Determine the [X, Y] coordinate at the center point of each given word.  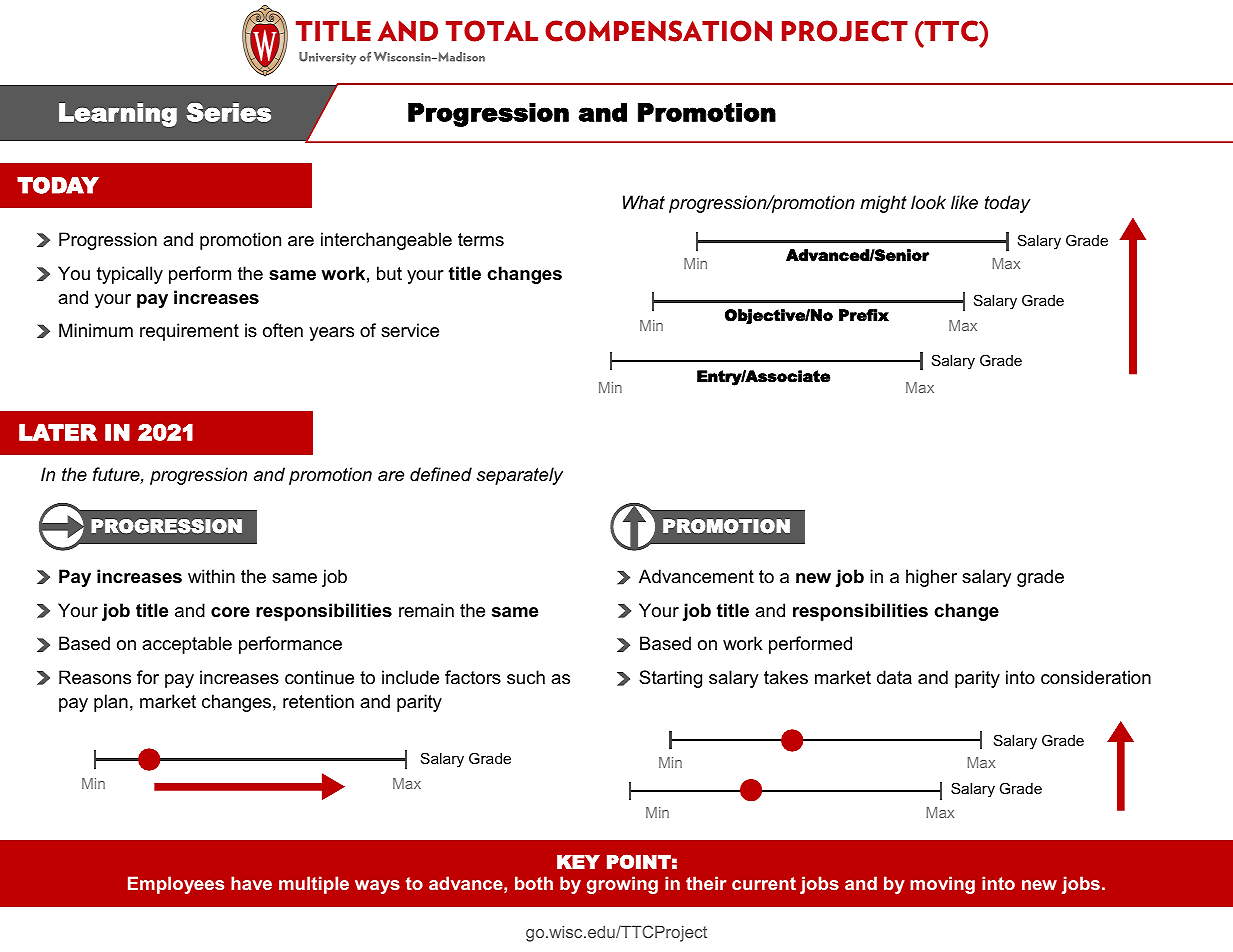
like [964, 202]
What [644, 202]
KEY [578, 862]
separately [520, 476]
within [211, 576]
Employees [176, 885]
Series [228, 112]
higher [931, 578]
